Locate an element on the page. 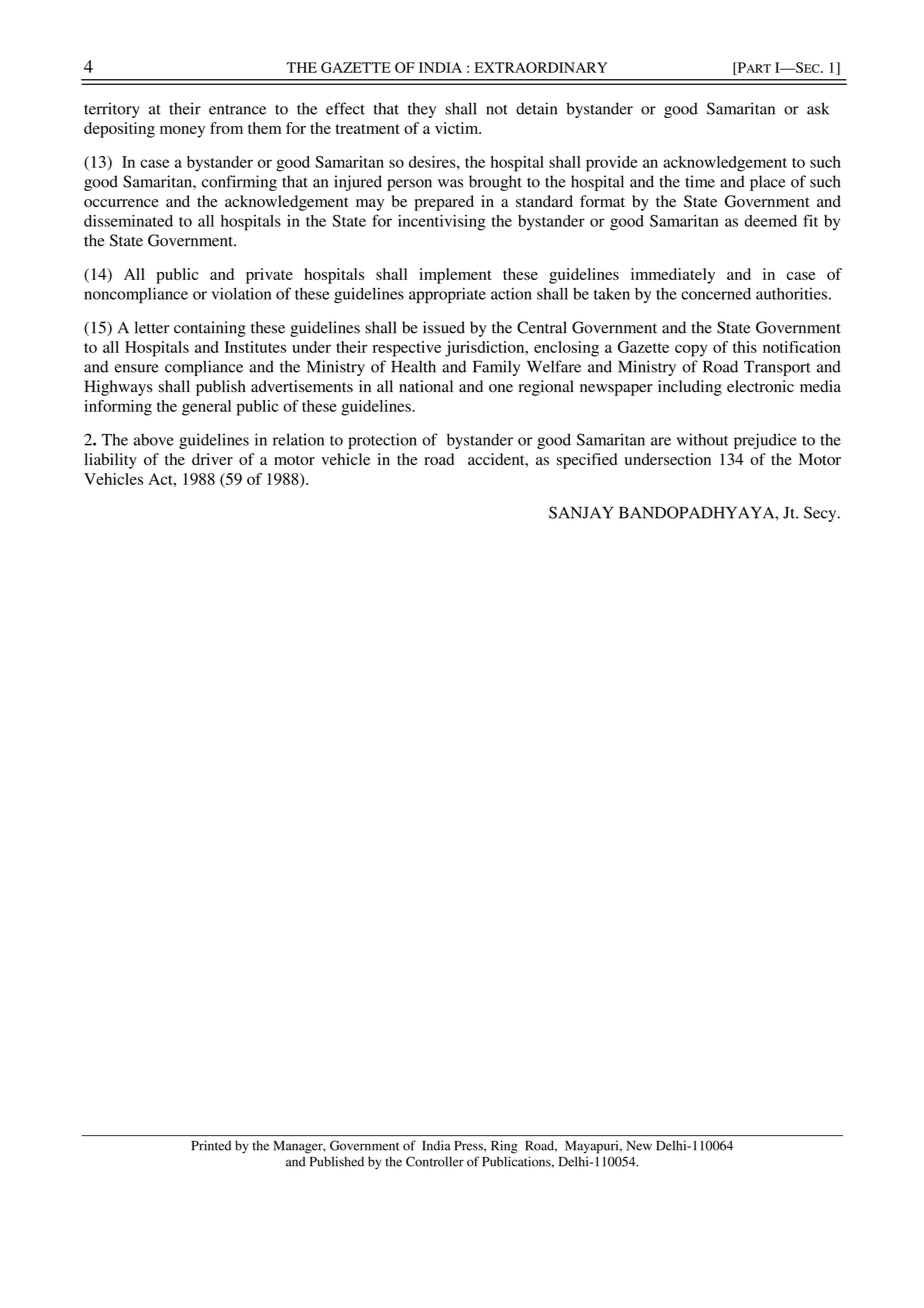 This page has width=924, height=1308. money is located at coordinates (182, 132).
